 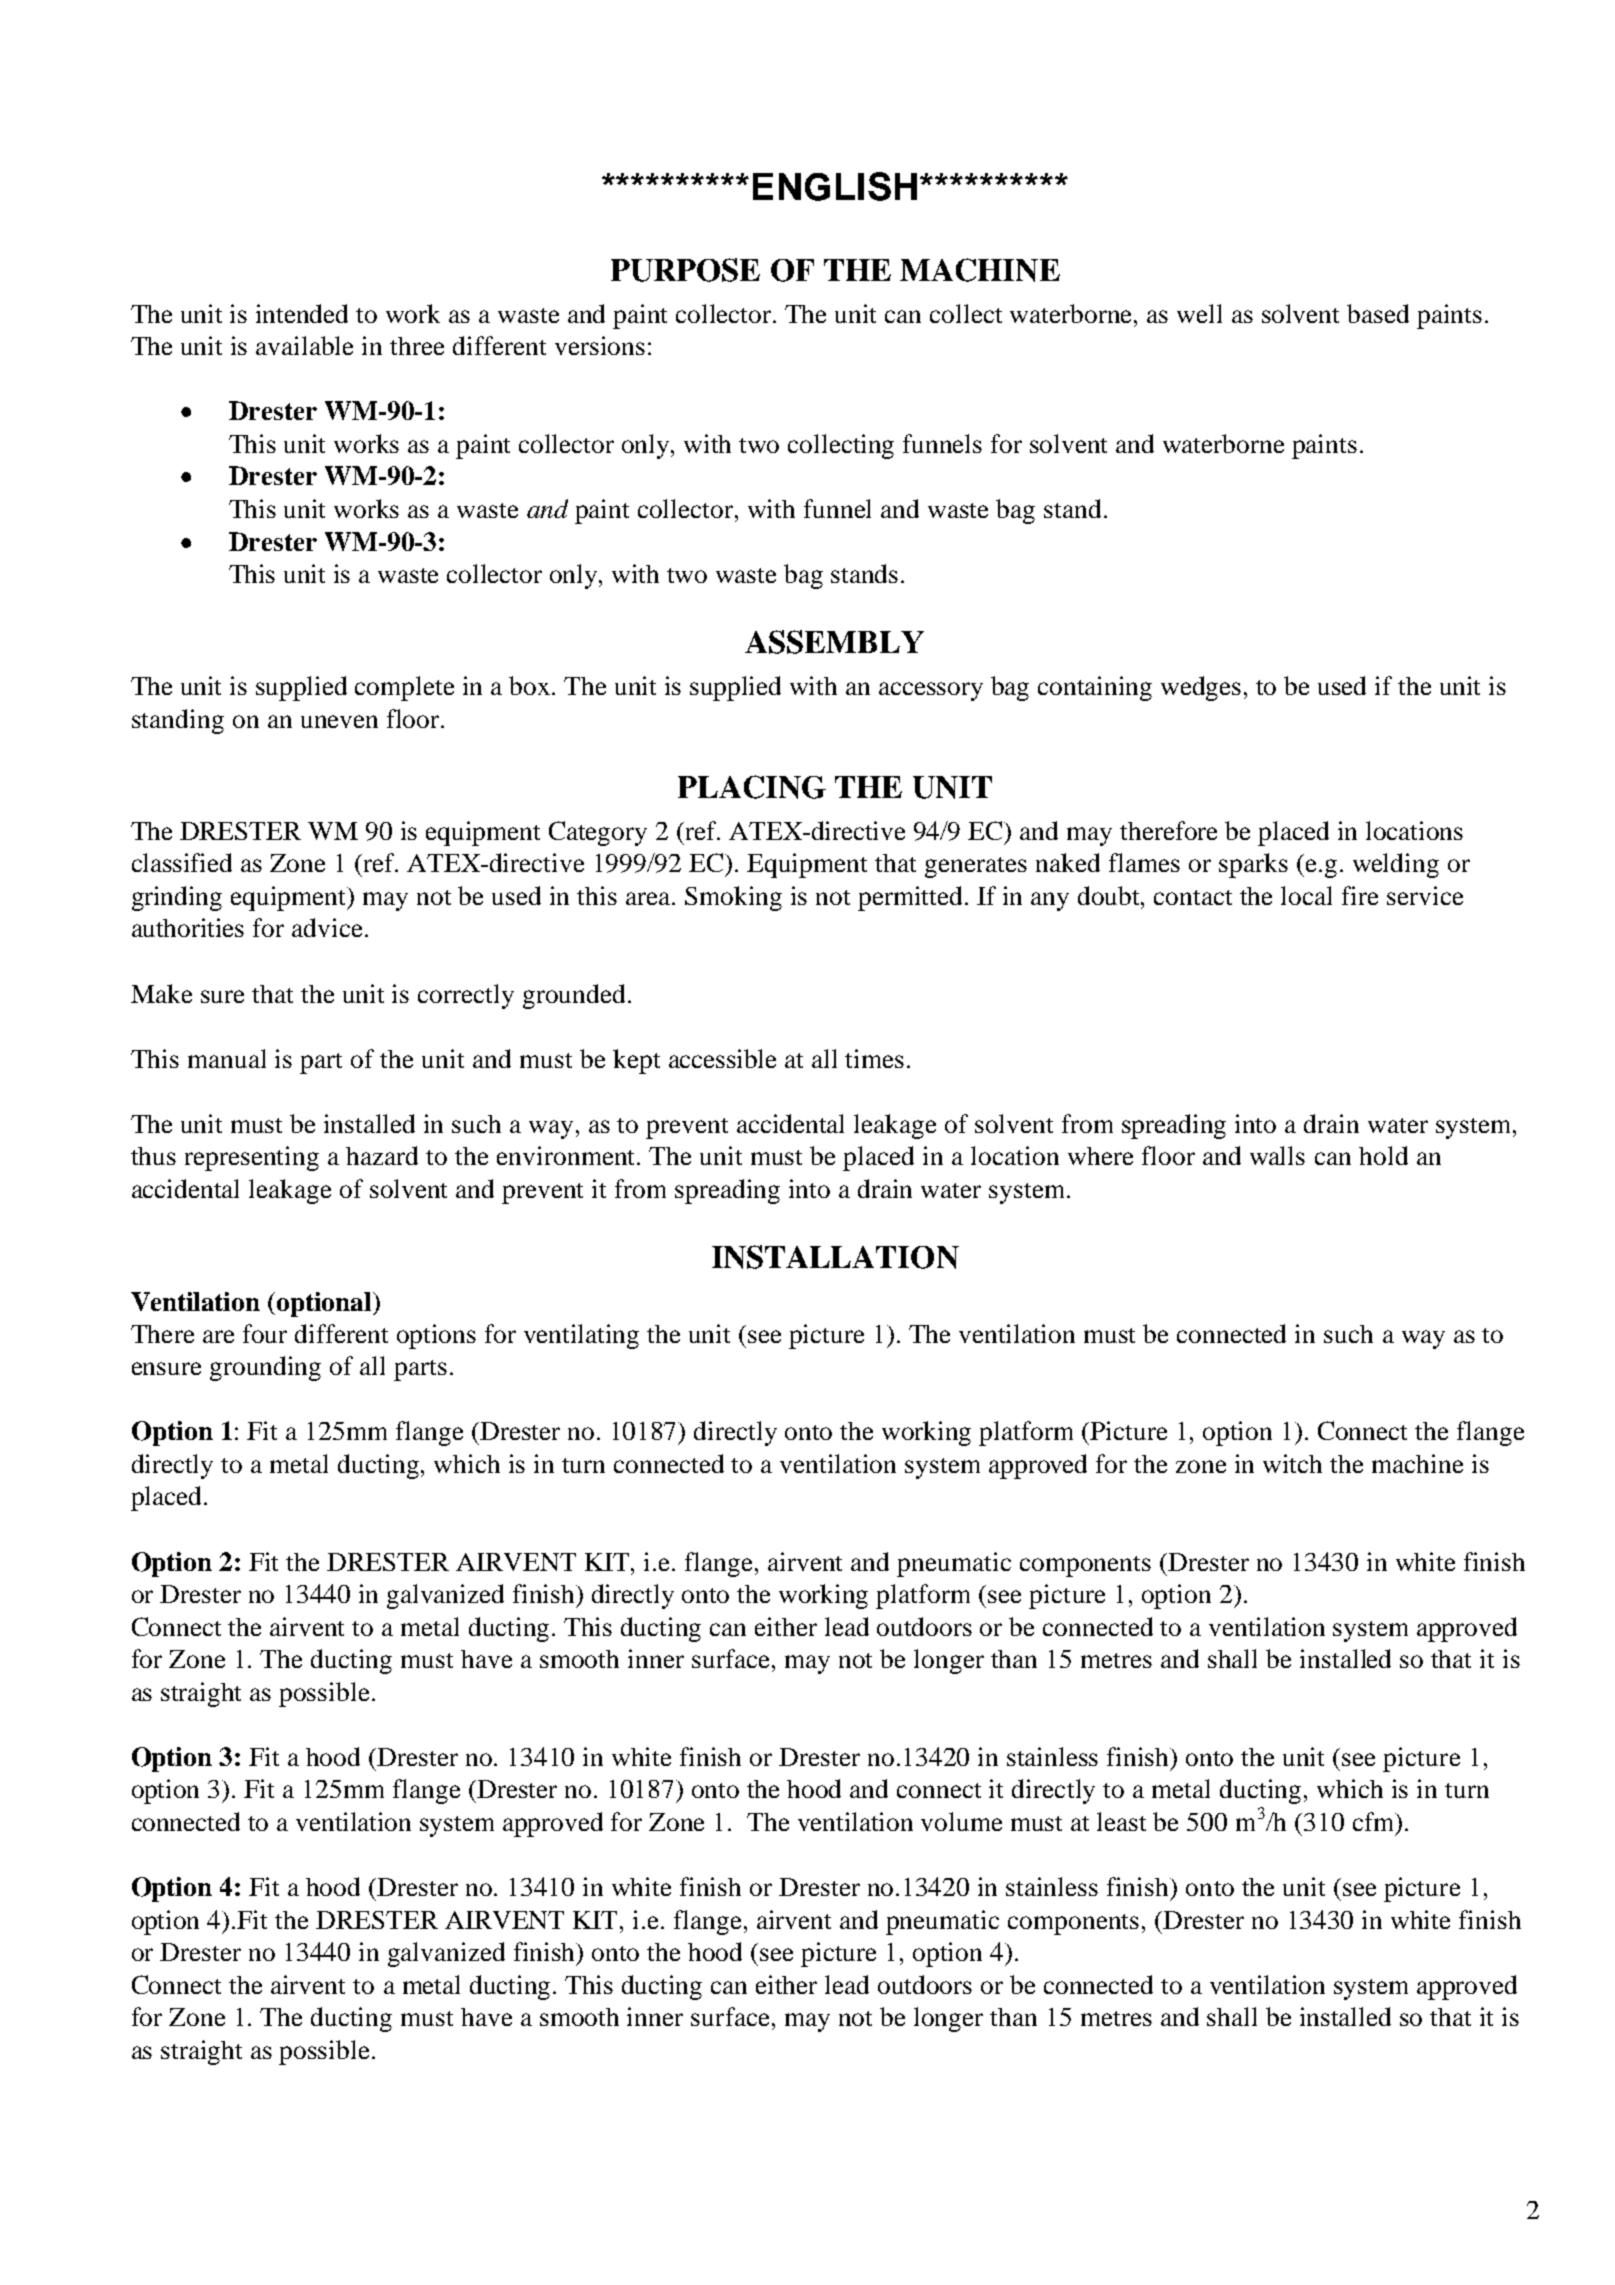 What do you see at coordinates (302, 313) in the screenshot?
I see `intended` at bounding box center [302, 313].
